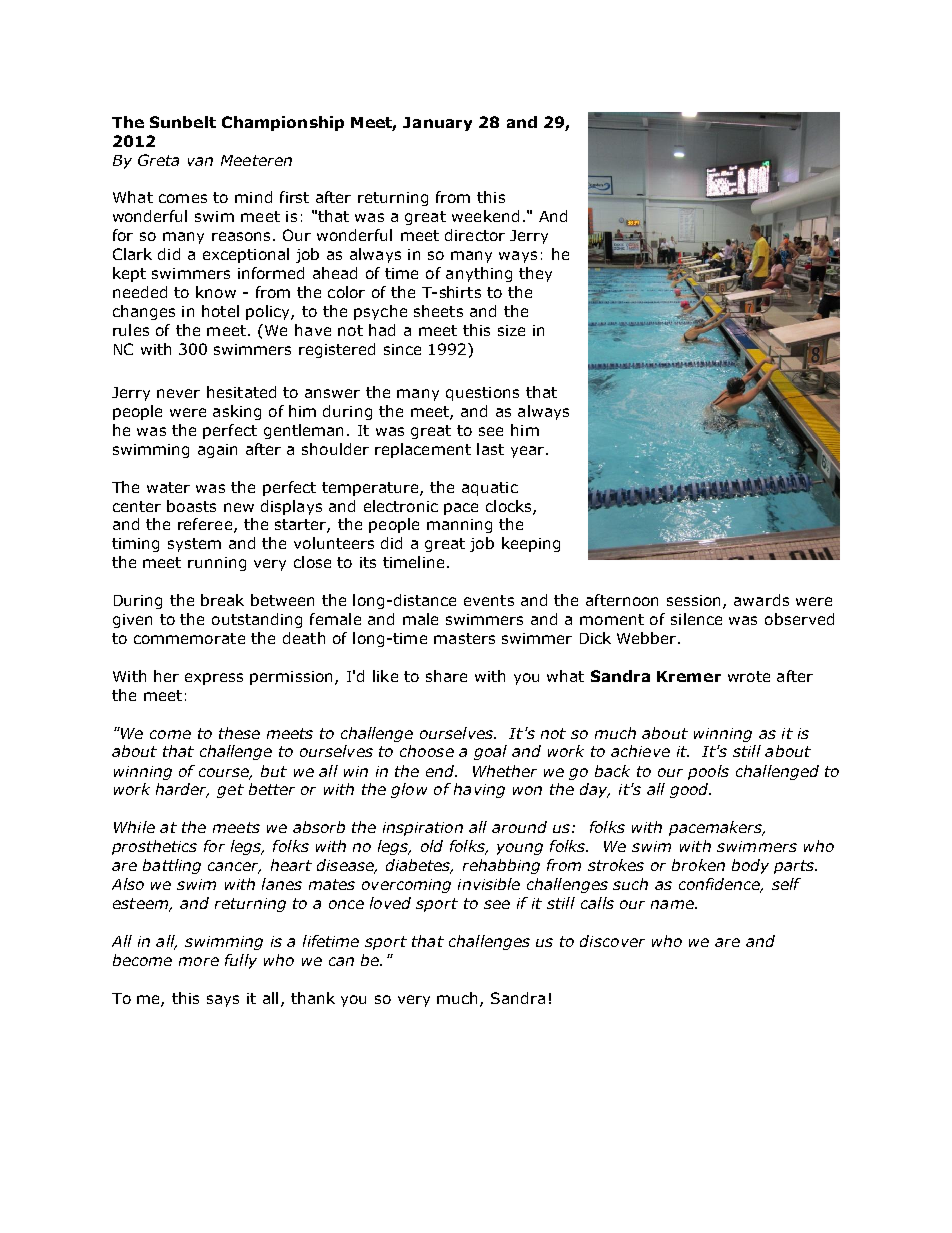  I want to click on last, so click(490, 449).
